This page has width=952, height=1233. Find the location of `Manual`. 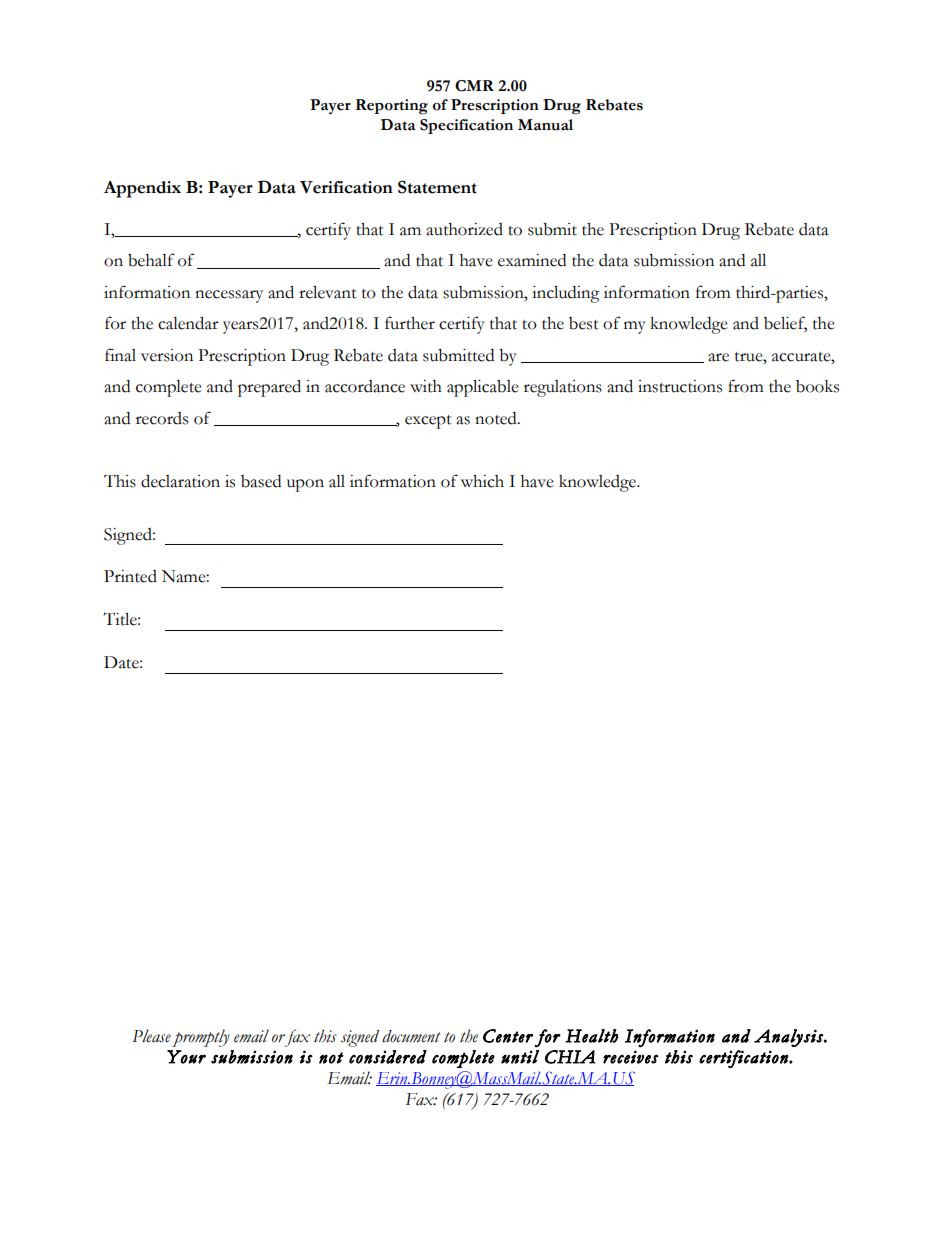

Manual is located at coordinates (545, 125).
